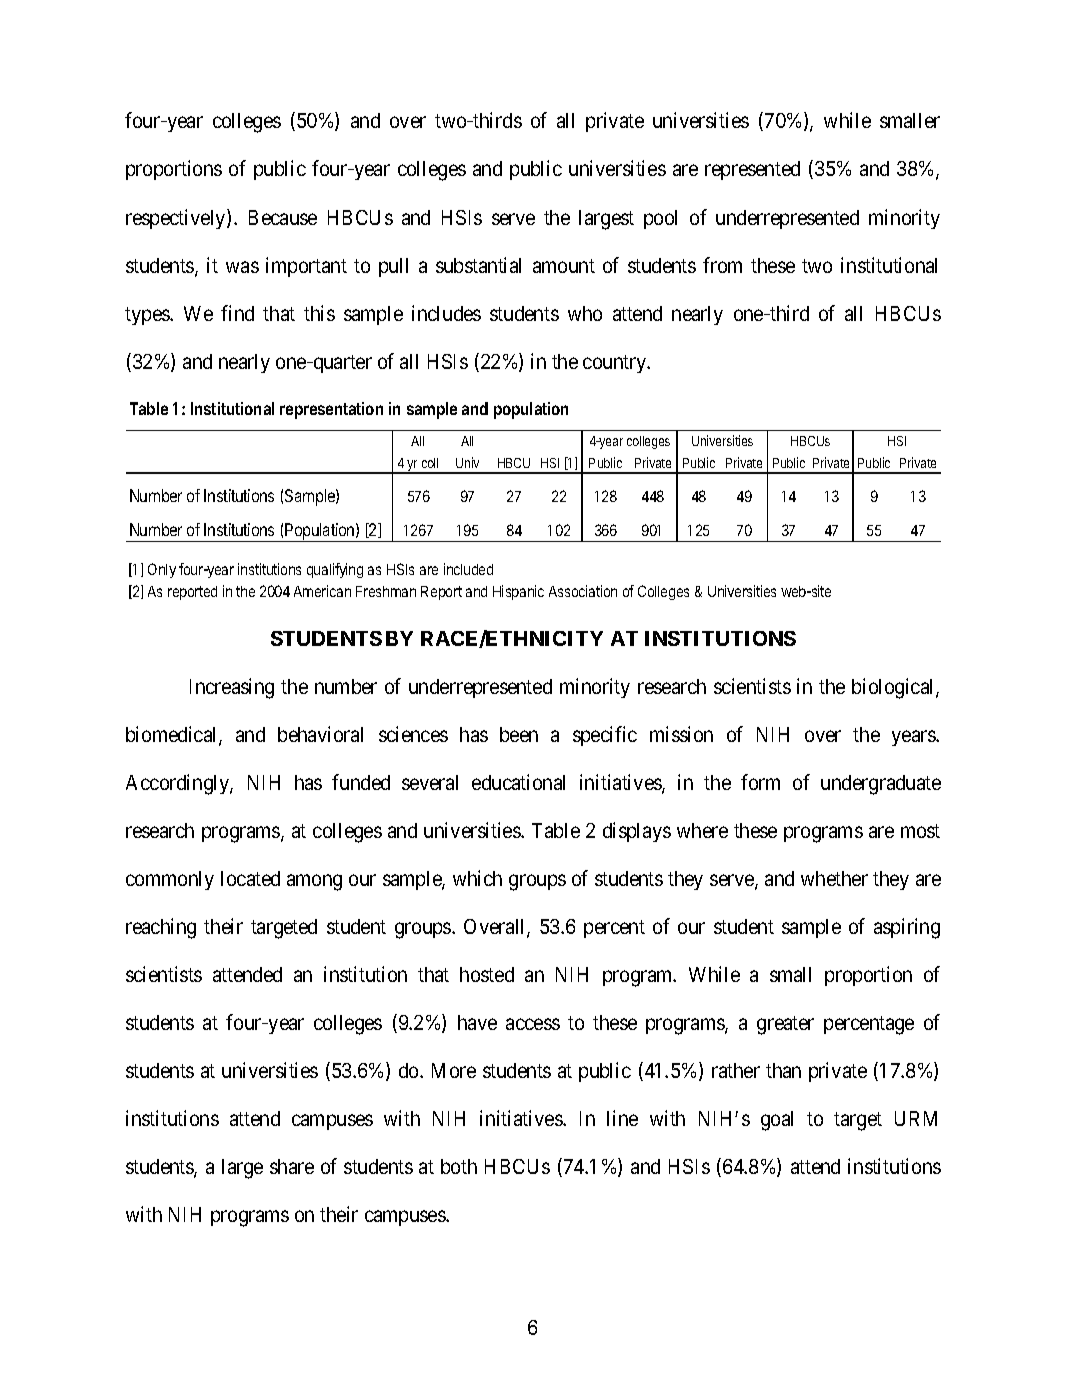 The width and height of the document is (1066, 1379). What do you see at coordinates (459, 1166) in the document?
I see `both` at bounding box center [459, 1166].
